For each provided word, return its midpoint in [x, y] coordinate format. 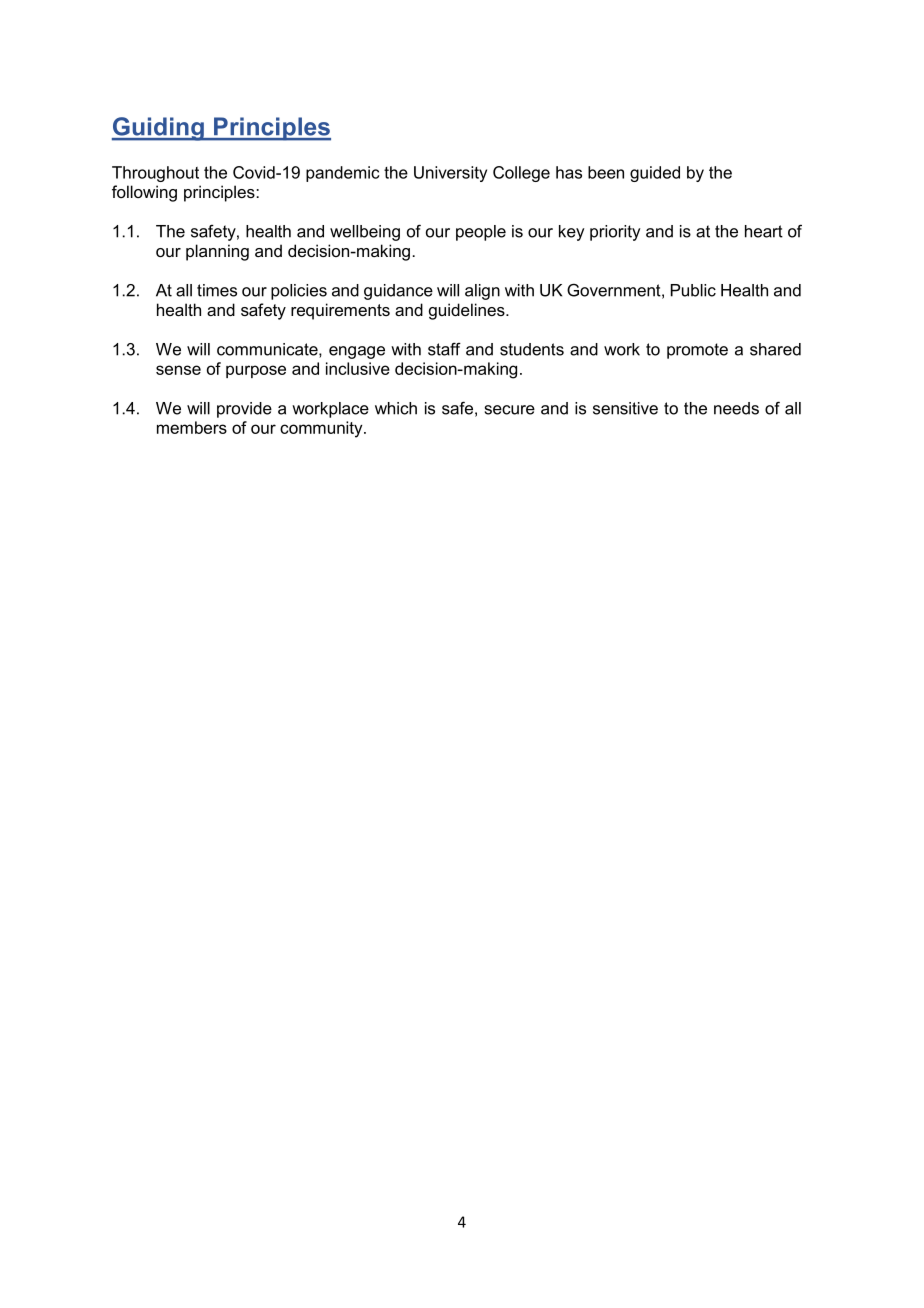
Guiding [159, 129]
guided [655, 174]
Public [693, 290]
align [482, 292]
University [450, 174]
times [217, 290]
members [192, 427]
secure [510, 410]
